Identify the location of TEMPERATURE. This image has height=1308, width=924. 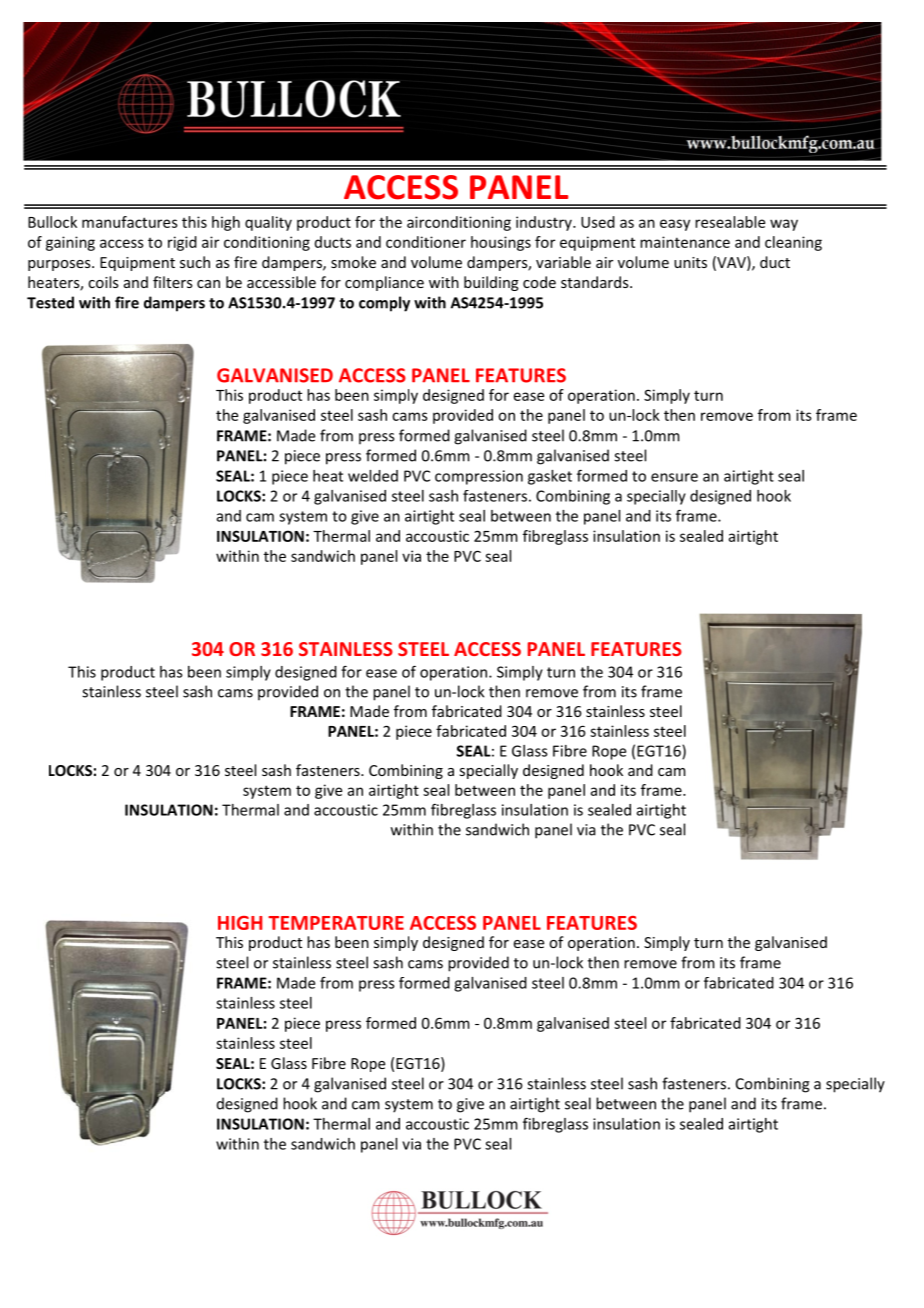
(336, 923).
